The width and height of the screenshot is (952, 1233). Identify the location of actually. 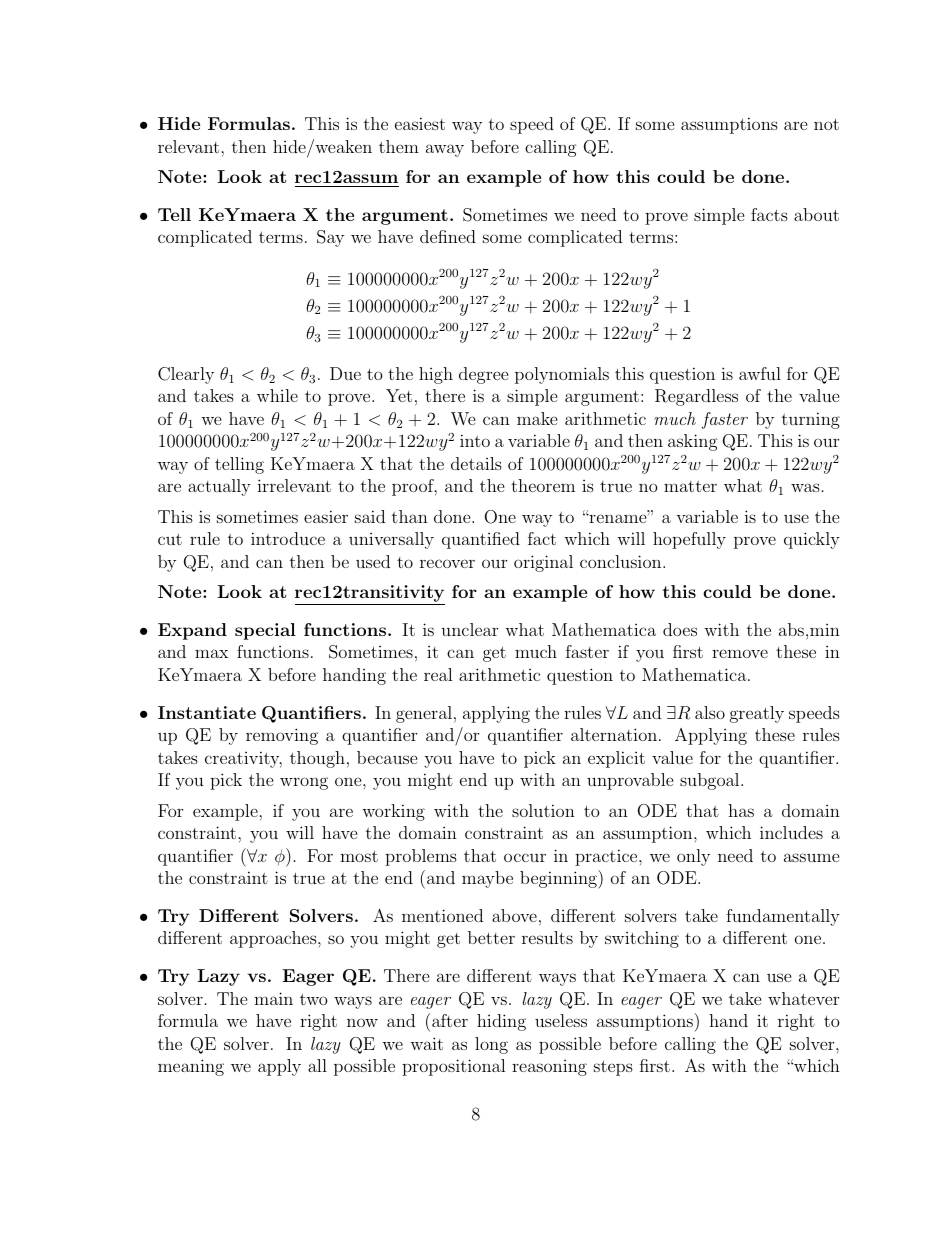
(219, 487).
